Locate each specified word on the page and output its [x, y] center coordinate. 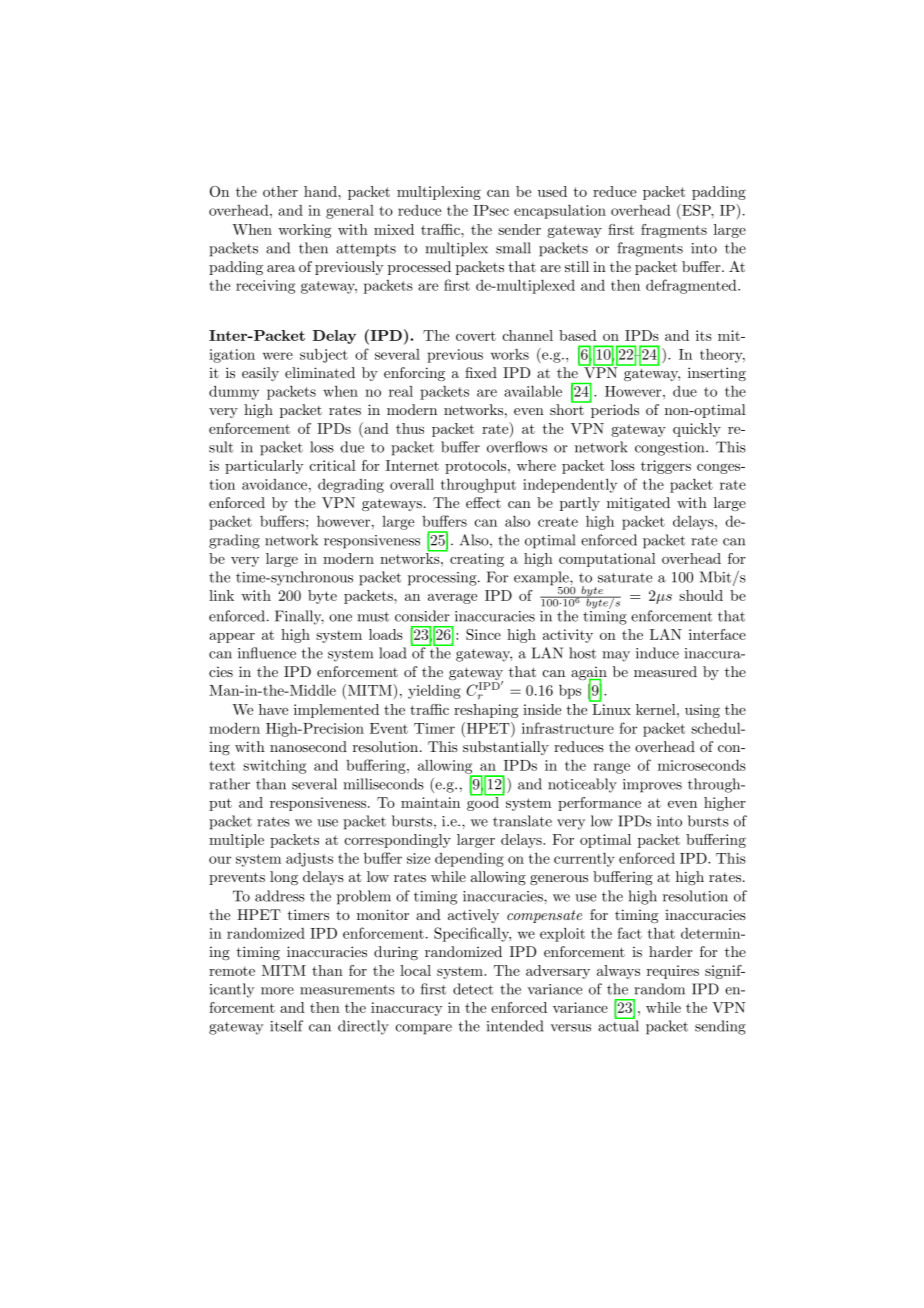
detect [473, 989]
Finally [299, 617]
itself [286, 1026]
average [452, 598]
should [701, 595]
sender [519, 229]
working [304, 231]
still [577, 266]
